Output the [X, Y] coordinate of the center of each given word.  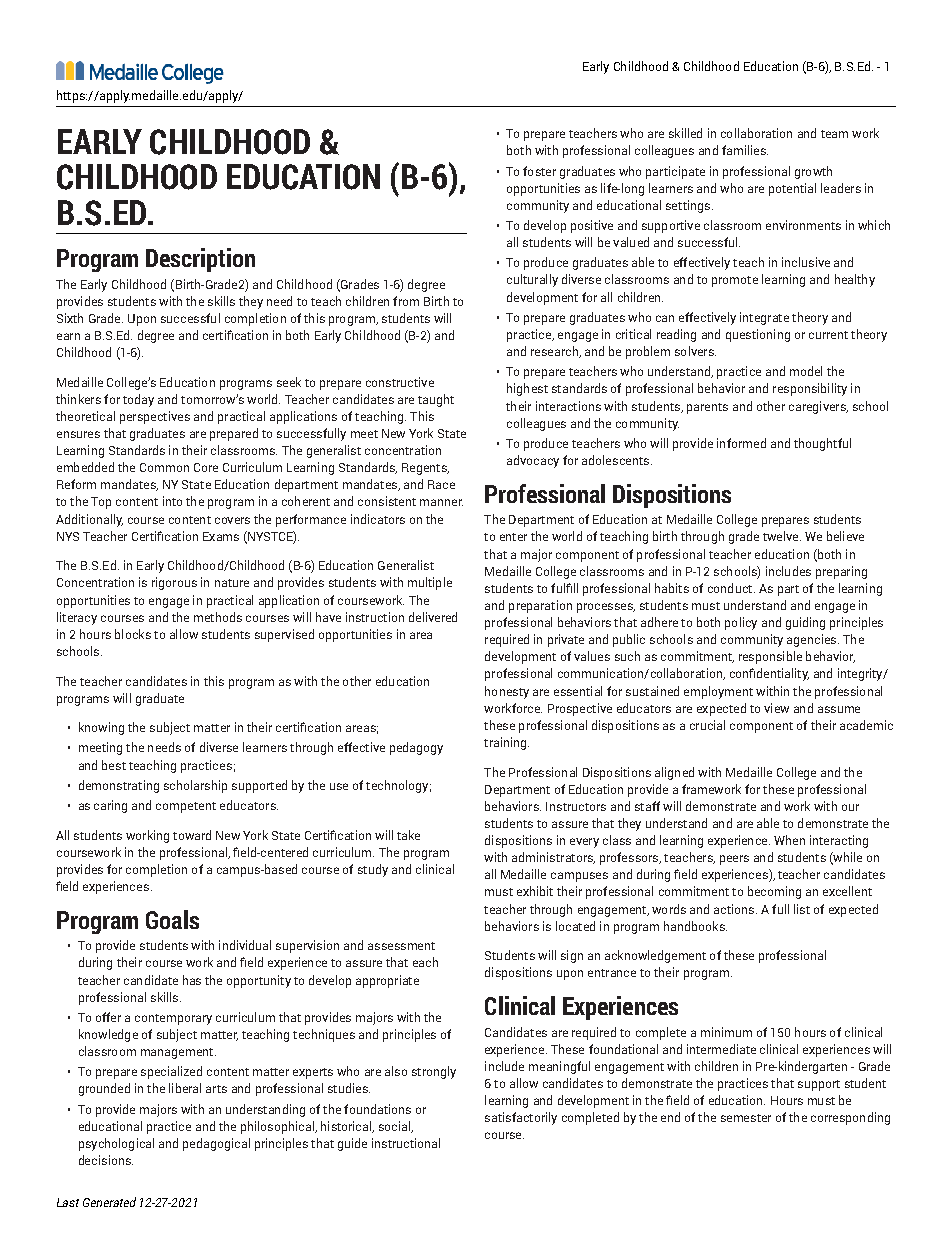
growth [813, 172]
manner [441, 502]
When [789, 840]
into [172, 501]
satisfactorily [521, 1118]
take [408, 835]
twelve [782, 536]
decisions [106, 1160]
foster [539, 171]
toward [192, 835]
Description [200, 260]
